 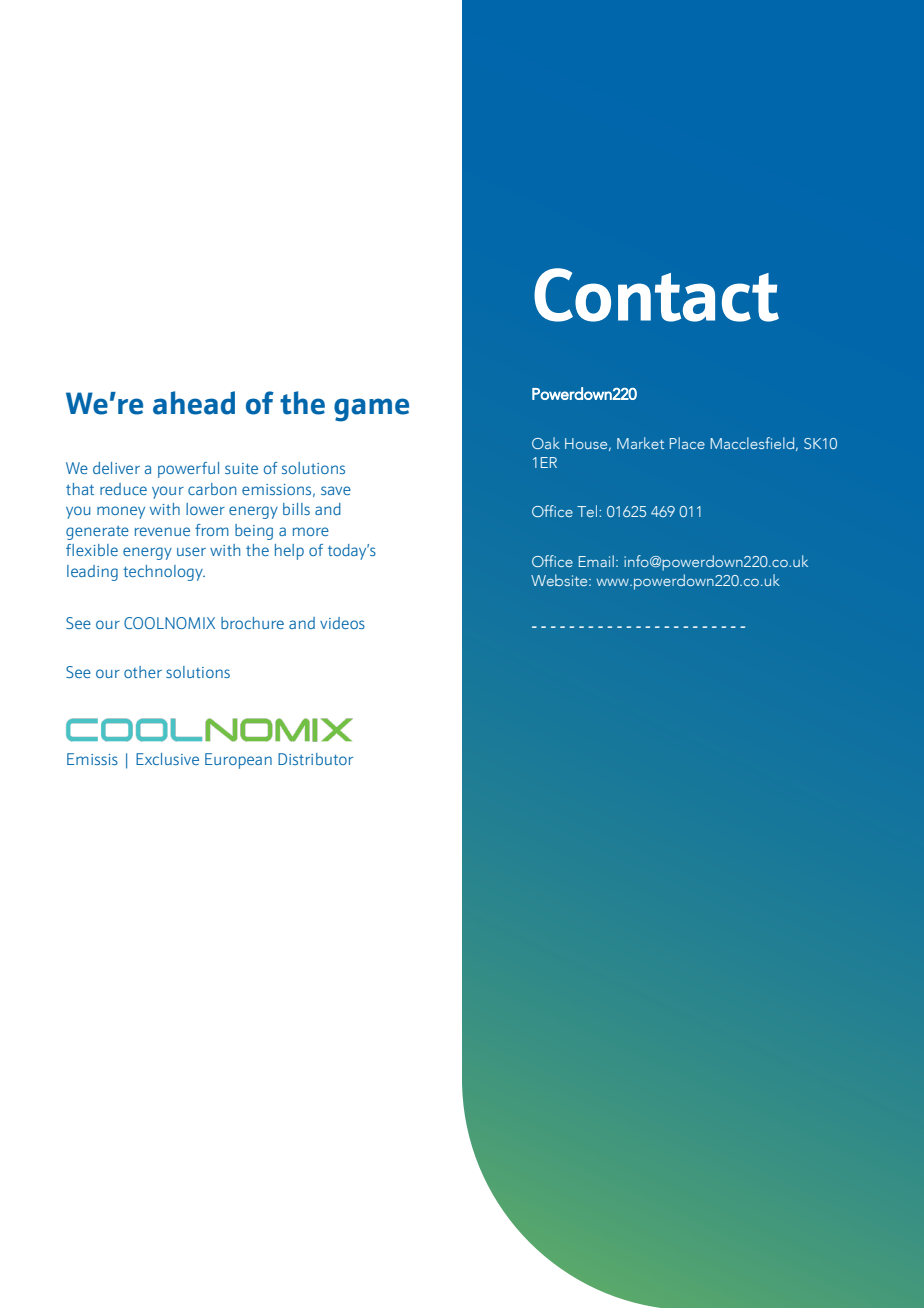 I want to click on Contact, so click(x=656, y=295).
